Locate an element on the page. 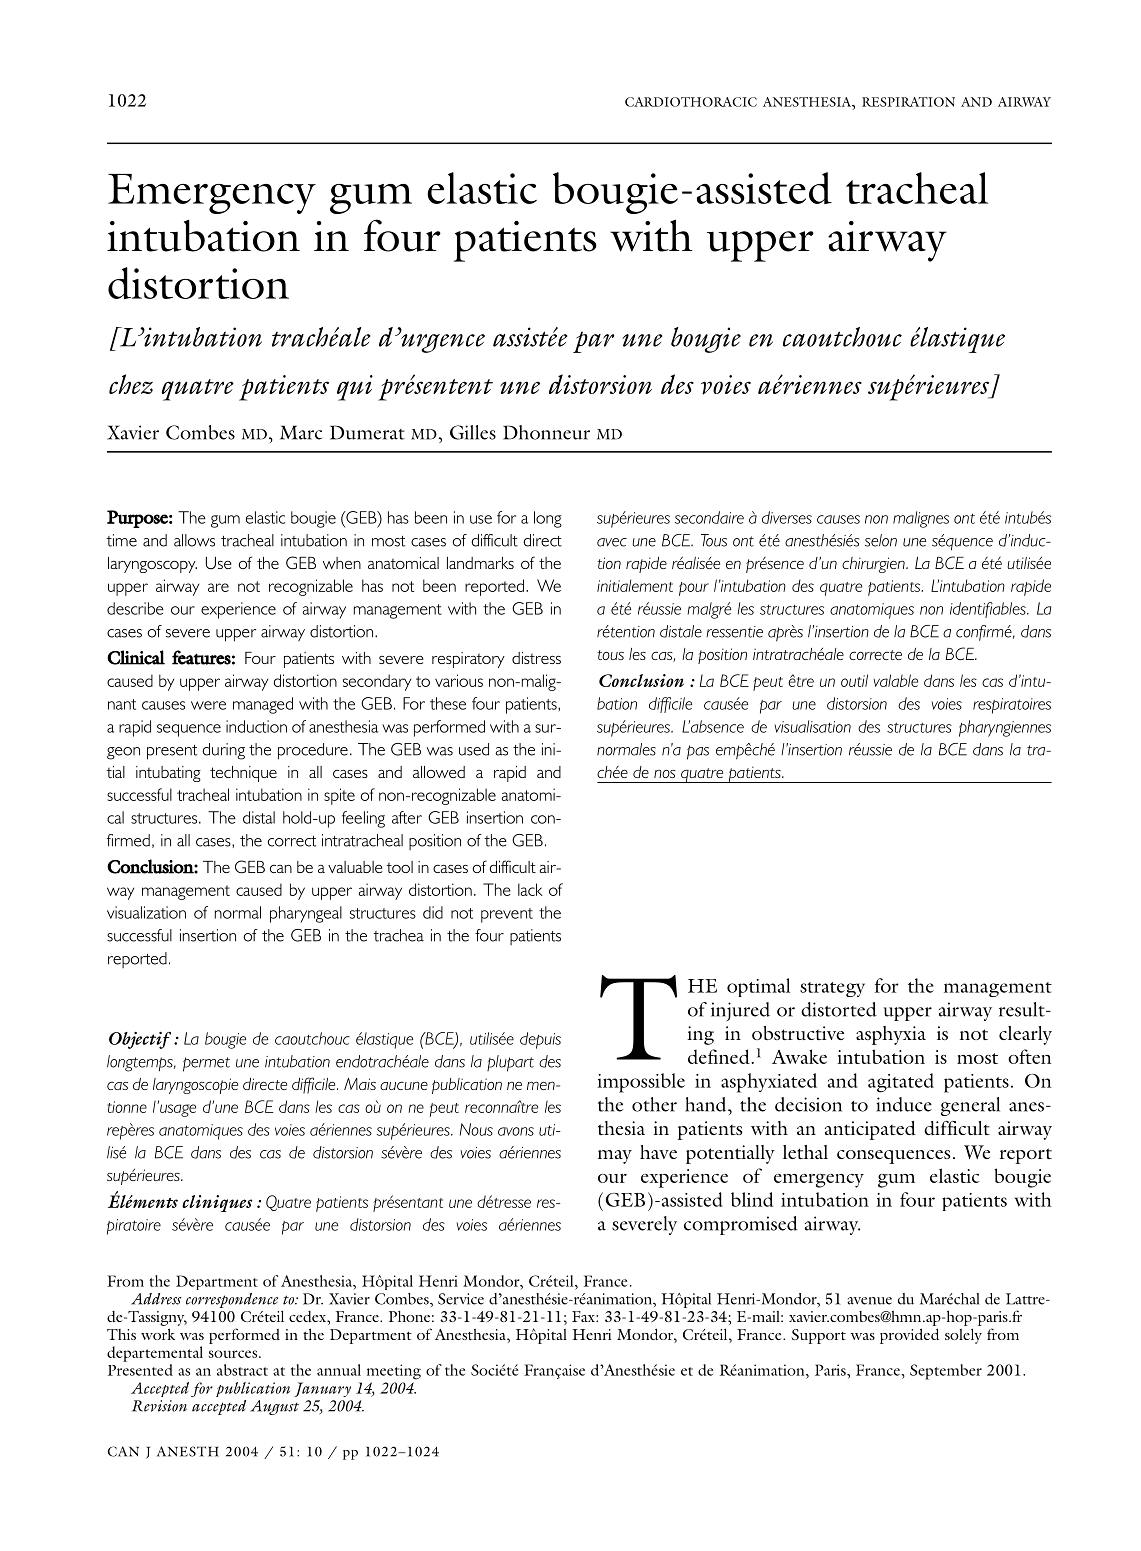 The image size is (1141, 1551). pour is located at coordinates (694, 589).
